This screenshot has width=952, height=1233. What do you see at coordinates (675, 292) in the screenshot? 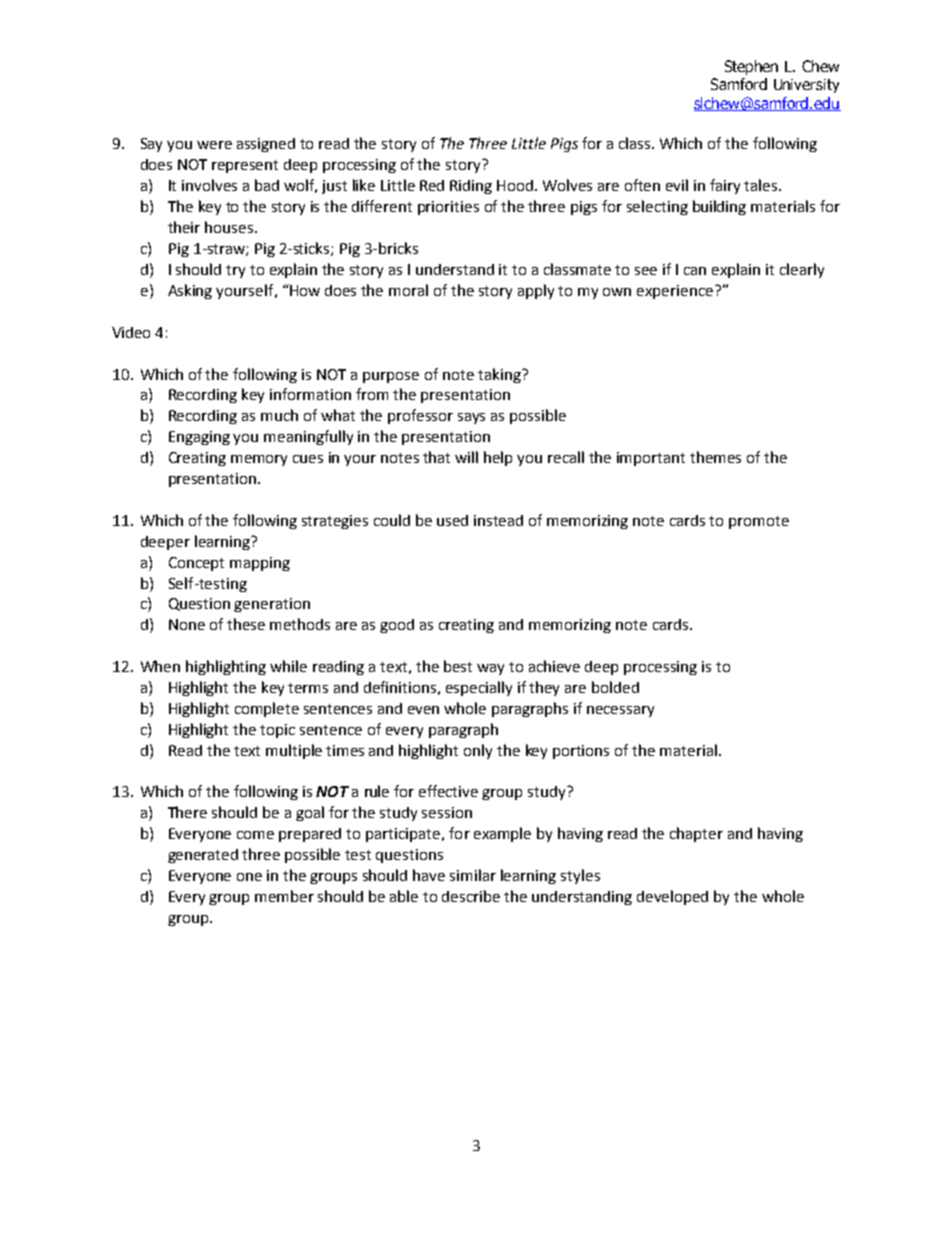
I see `experience` at bounding box center [675, 292].
